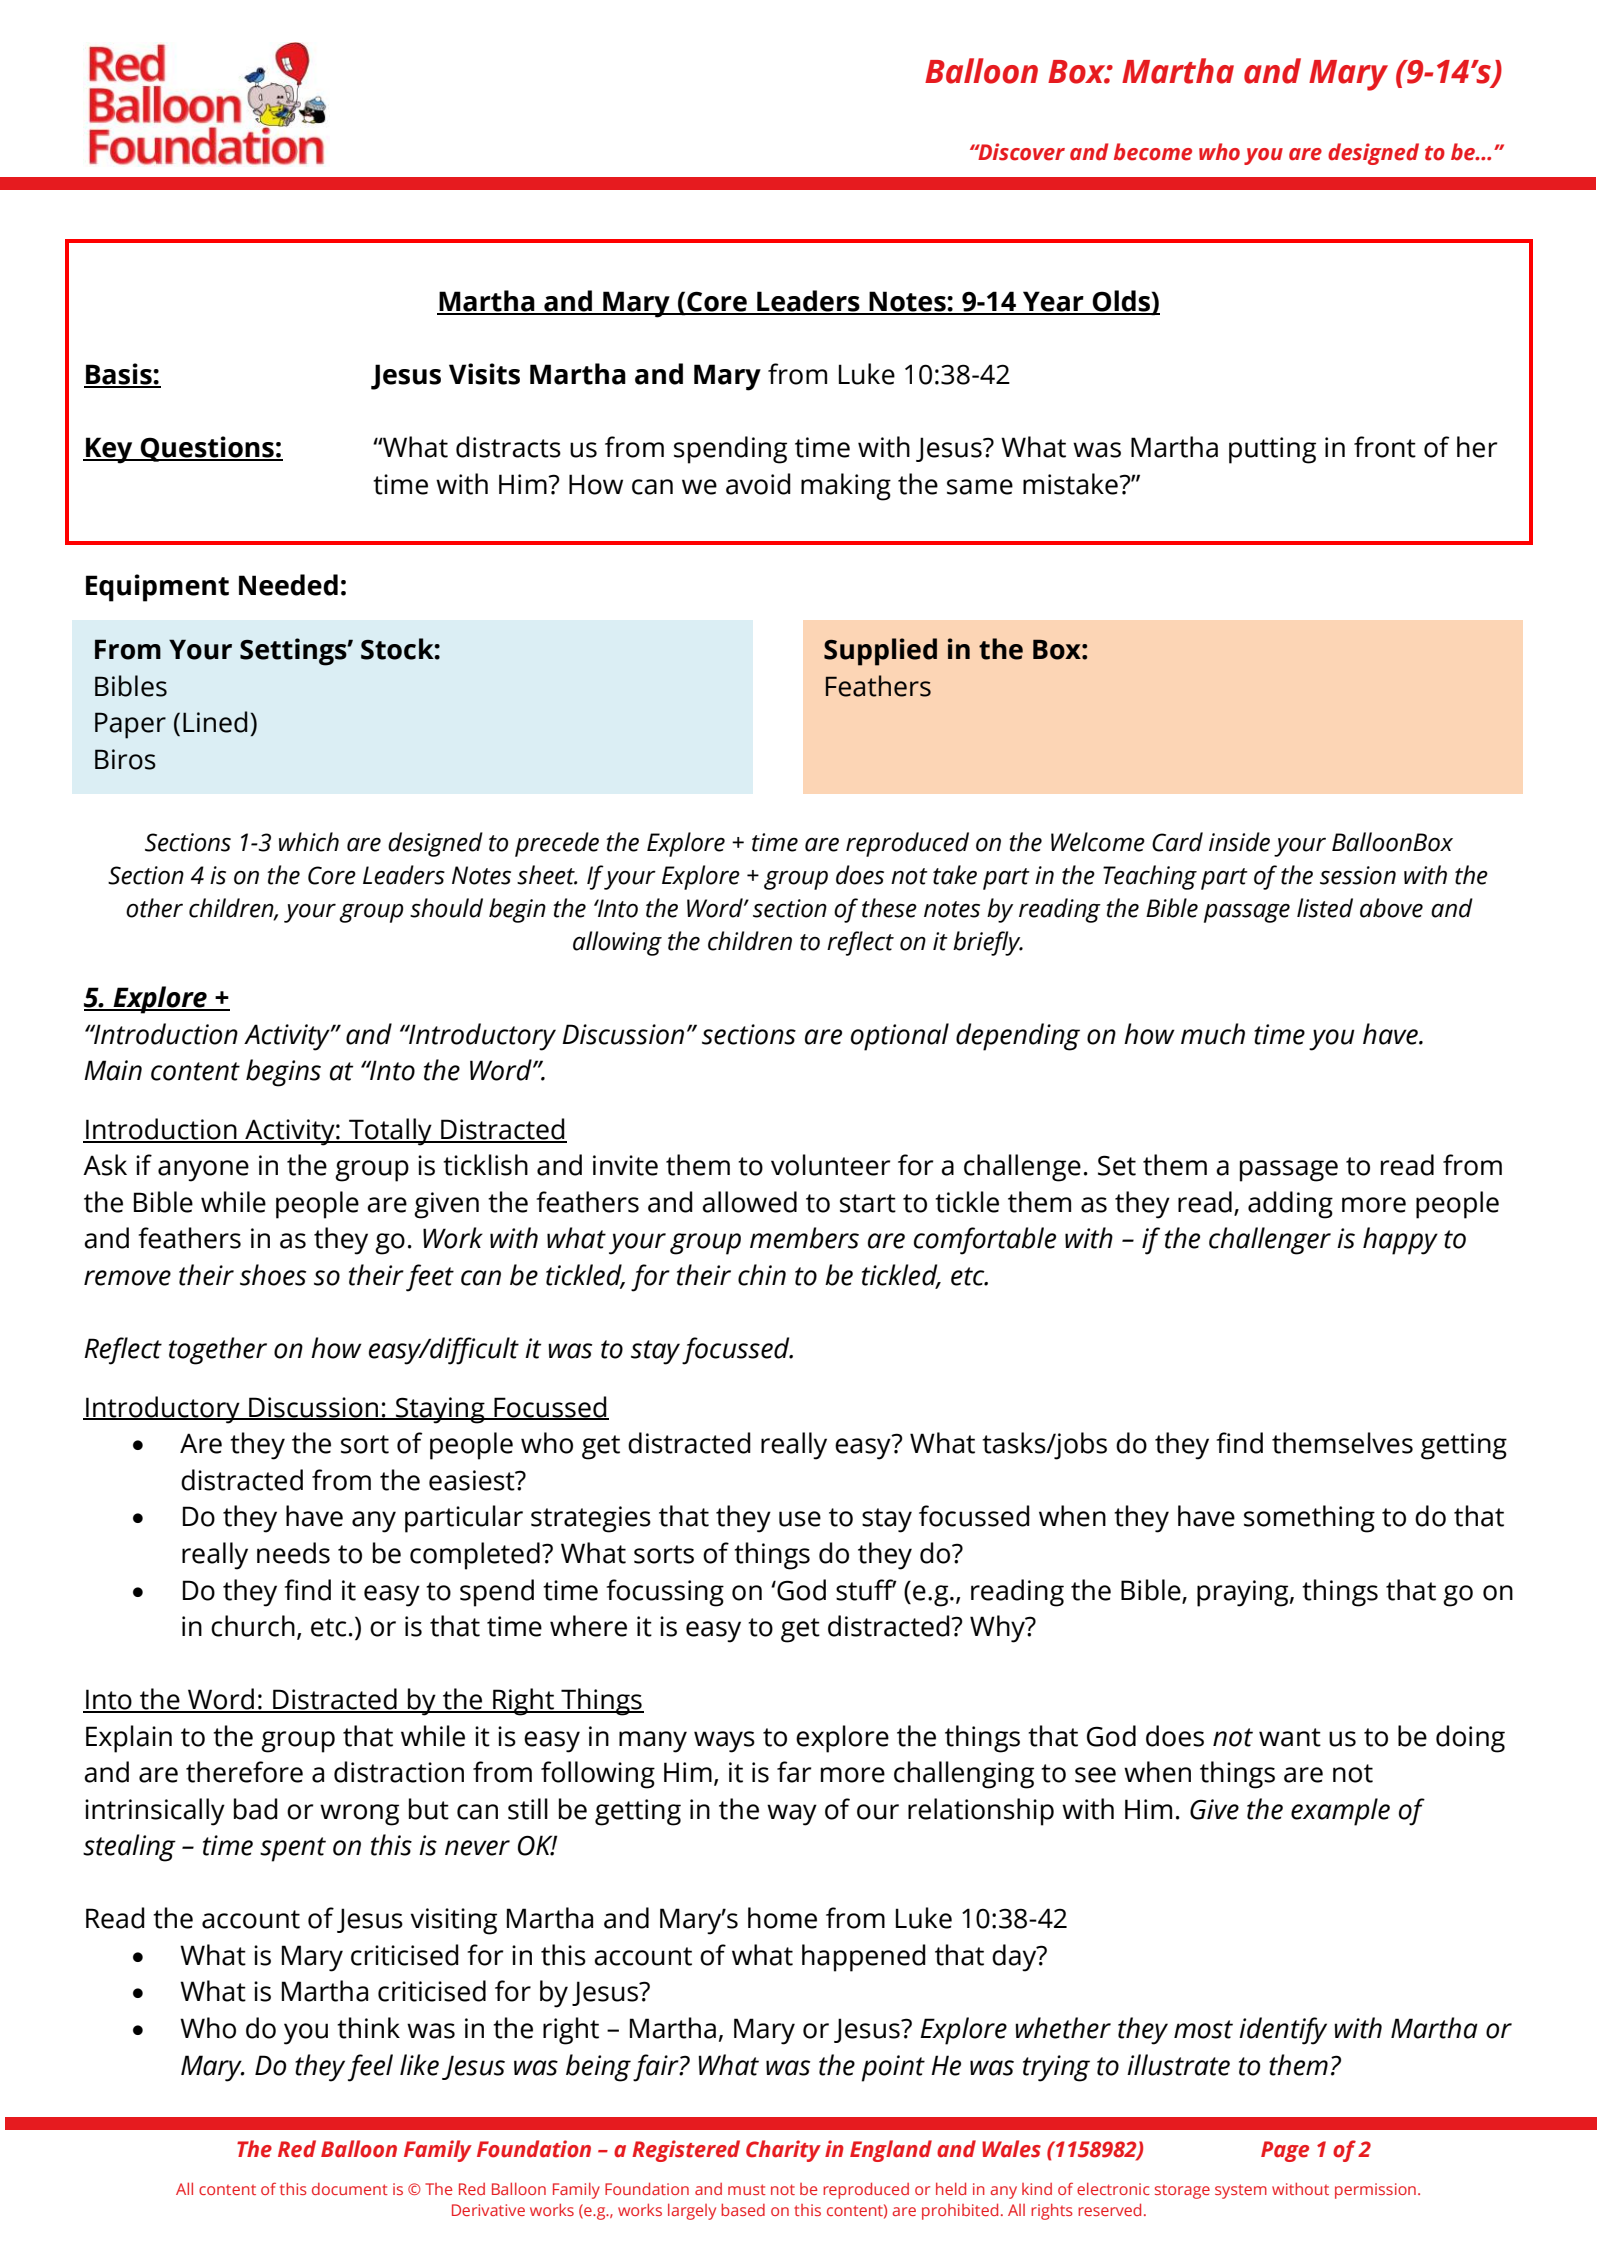 This screenshot has height=2259, width=1597. Describe the element at coordinates (1290, 1205) in the screenshot. I see `adding` at that location.
